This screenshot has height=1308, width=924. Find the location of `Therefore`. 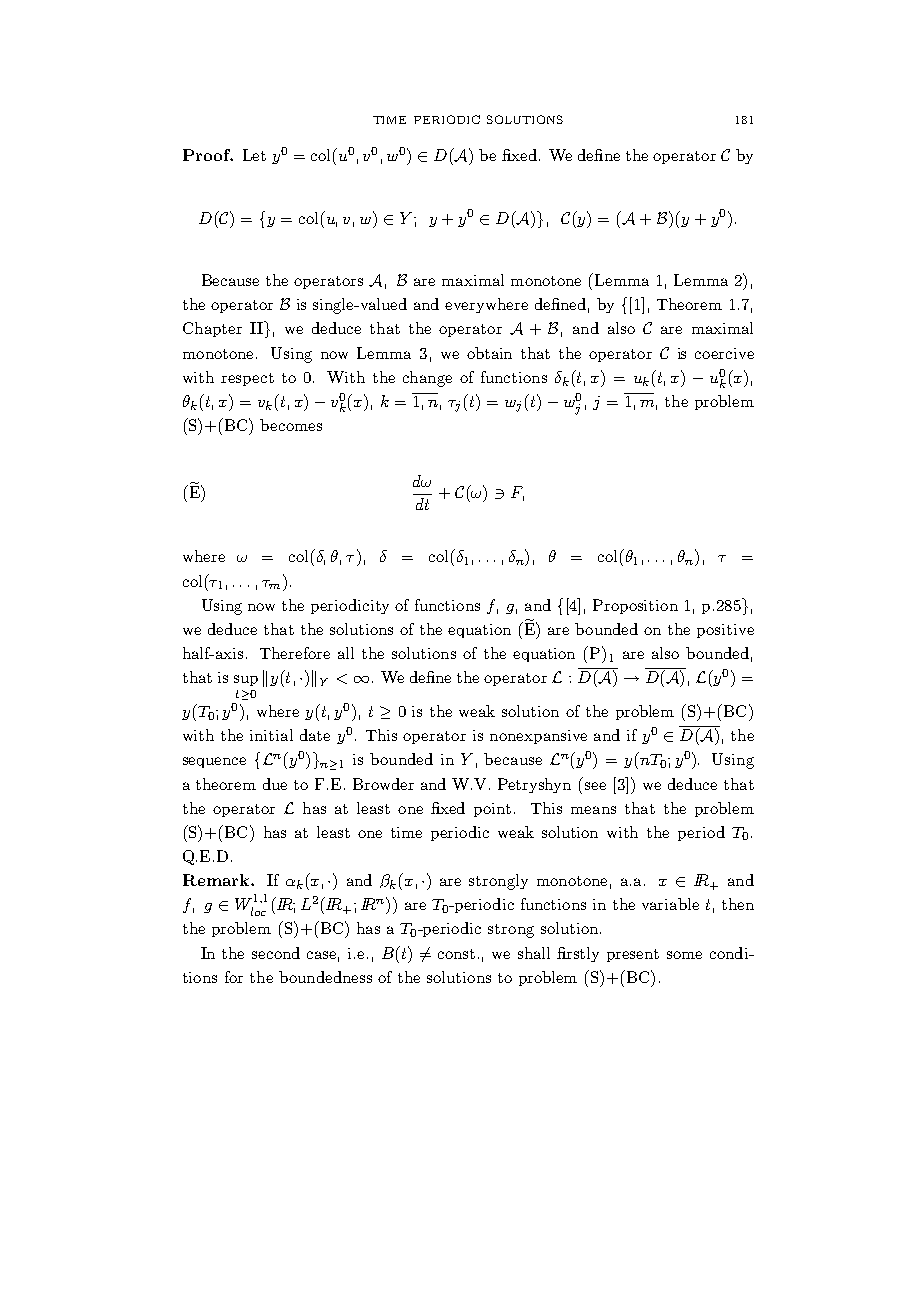

Therefore is located at coordinates (295, 653).
